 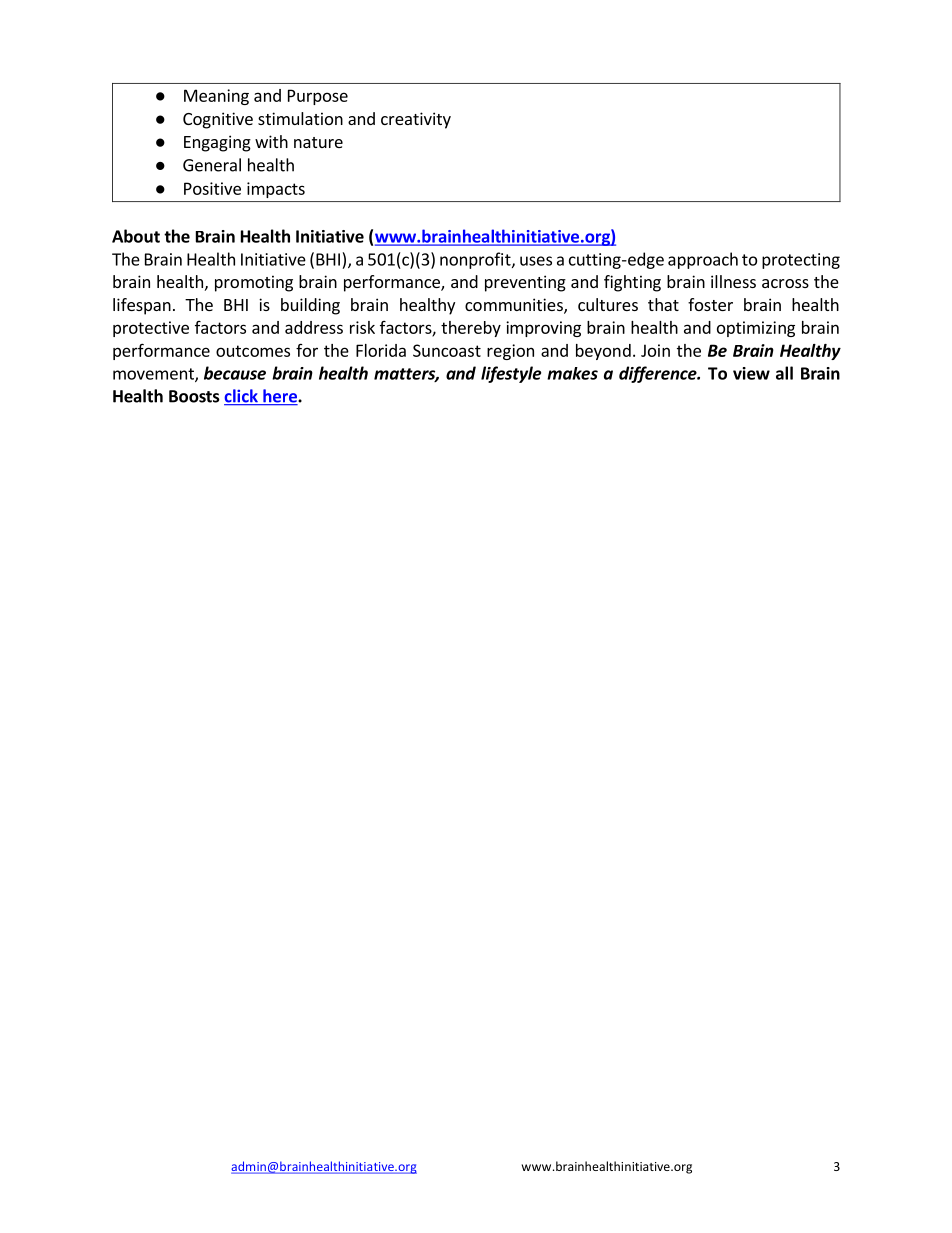 What do you see at coordinates (511, 374) in the screenshot?
I see `lifestyle` at bounding box center [511, 374].
